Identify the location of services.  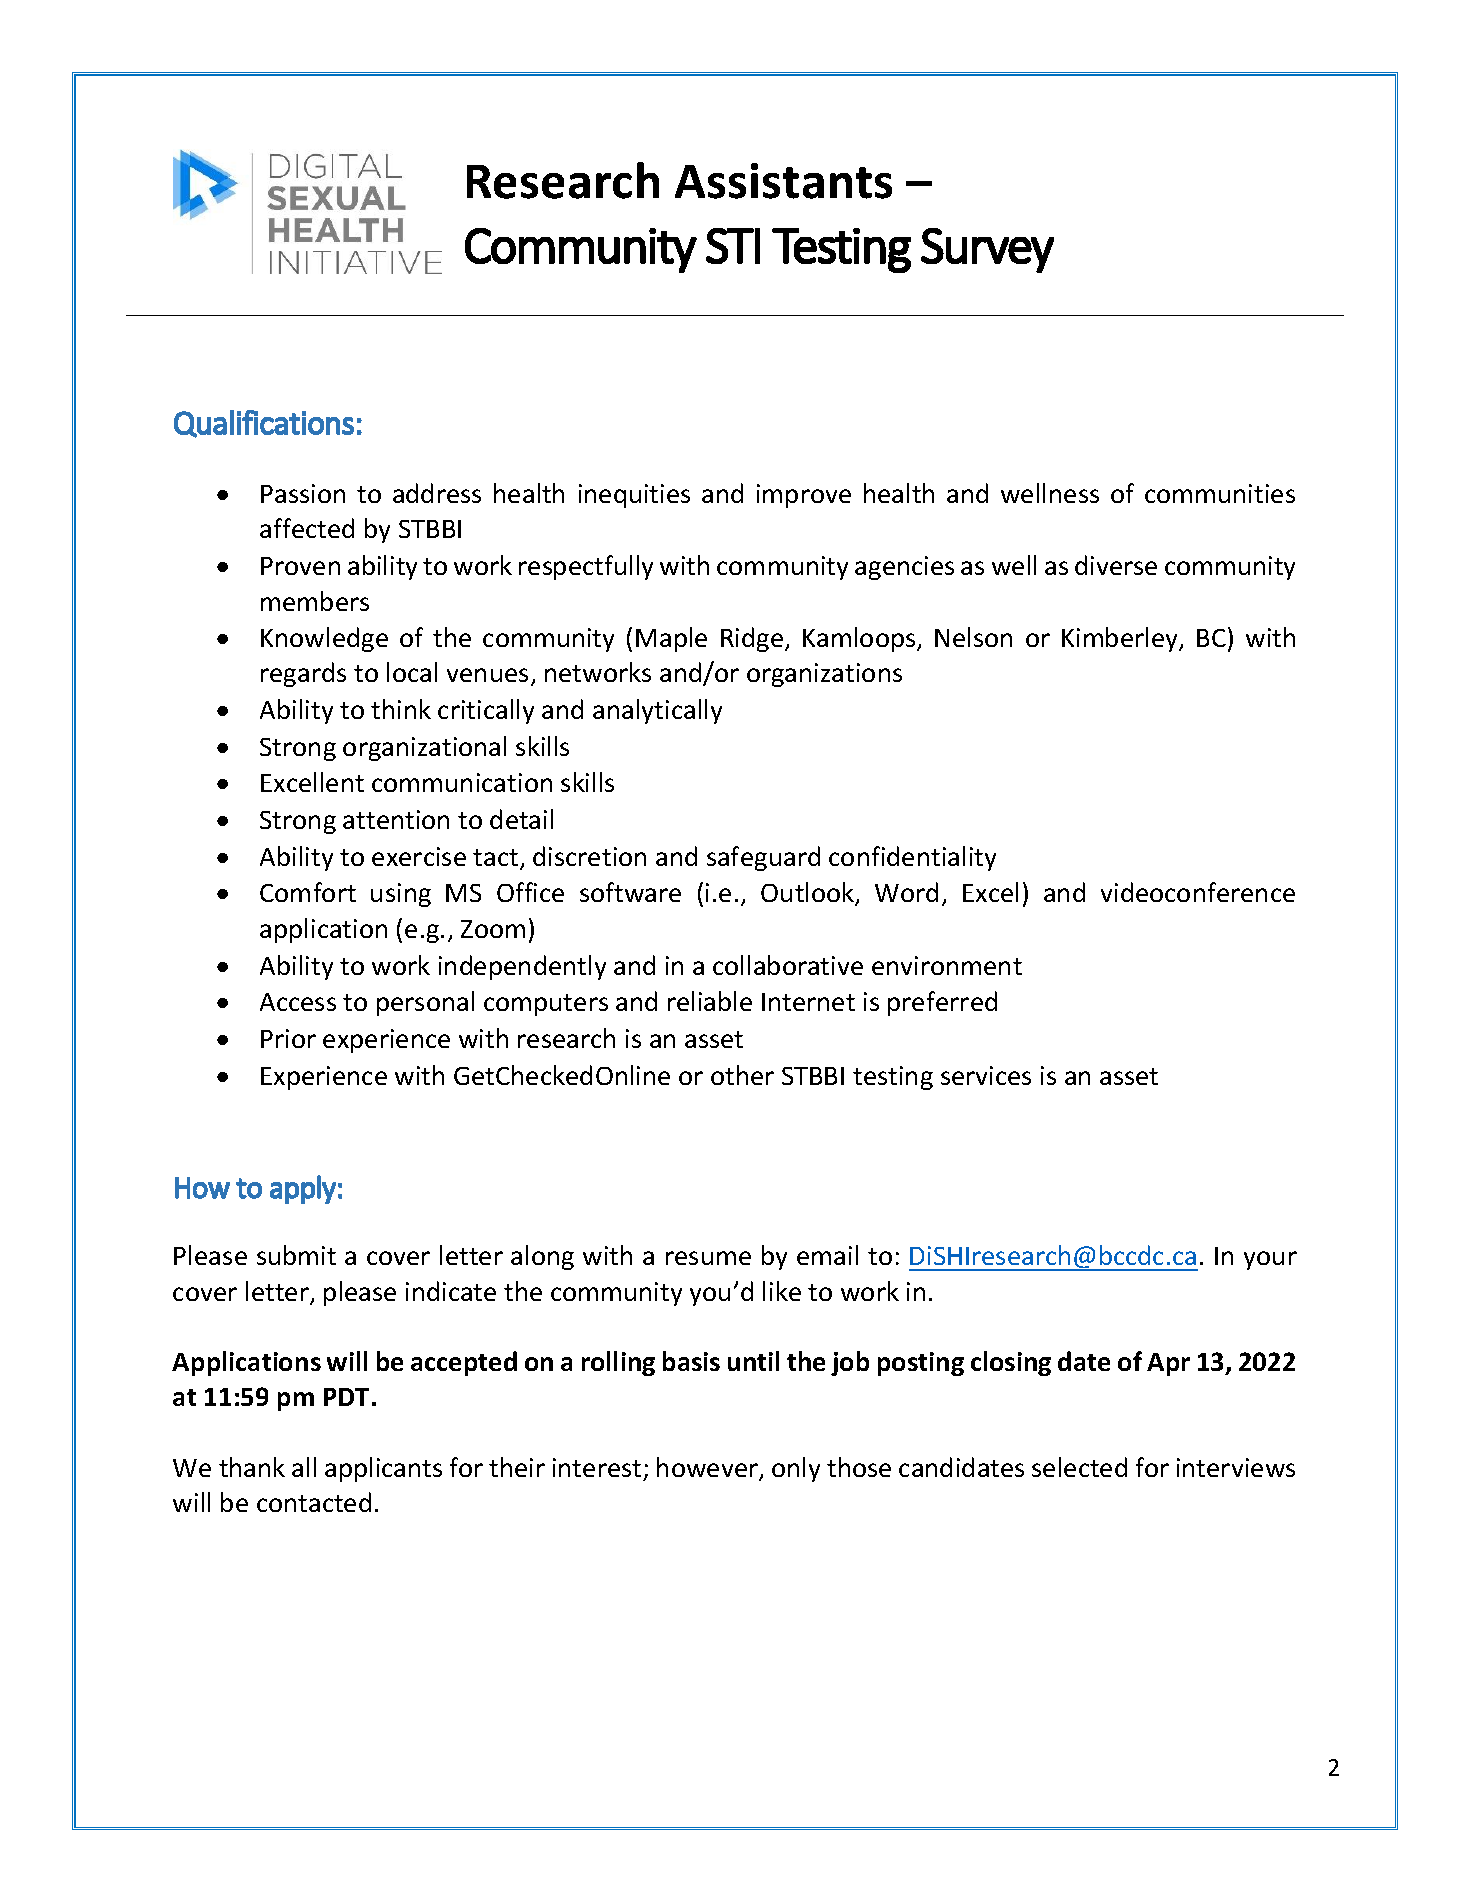
(986, 1075).
